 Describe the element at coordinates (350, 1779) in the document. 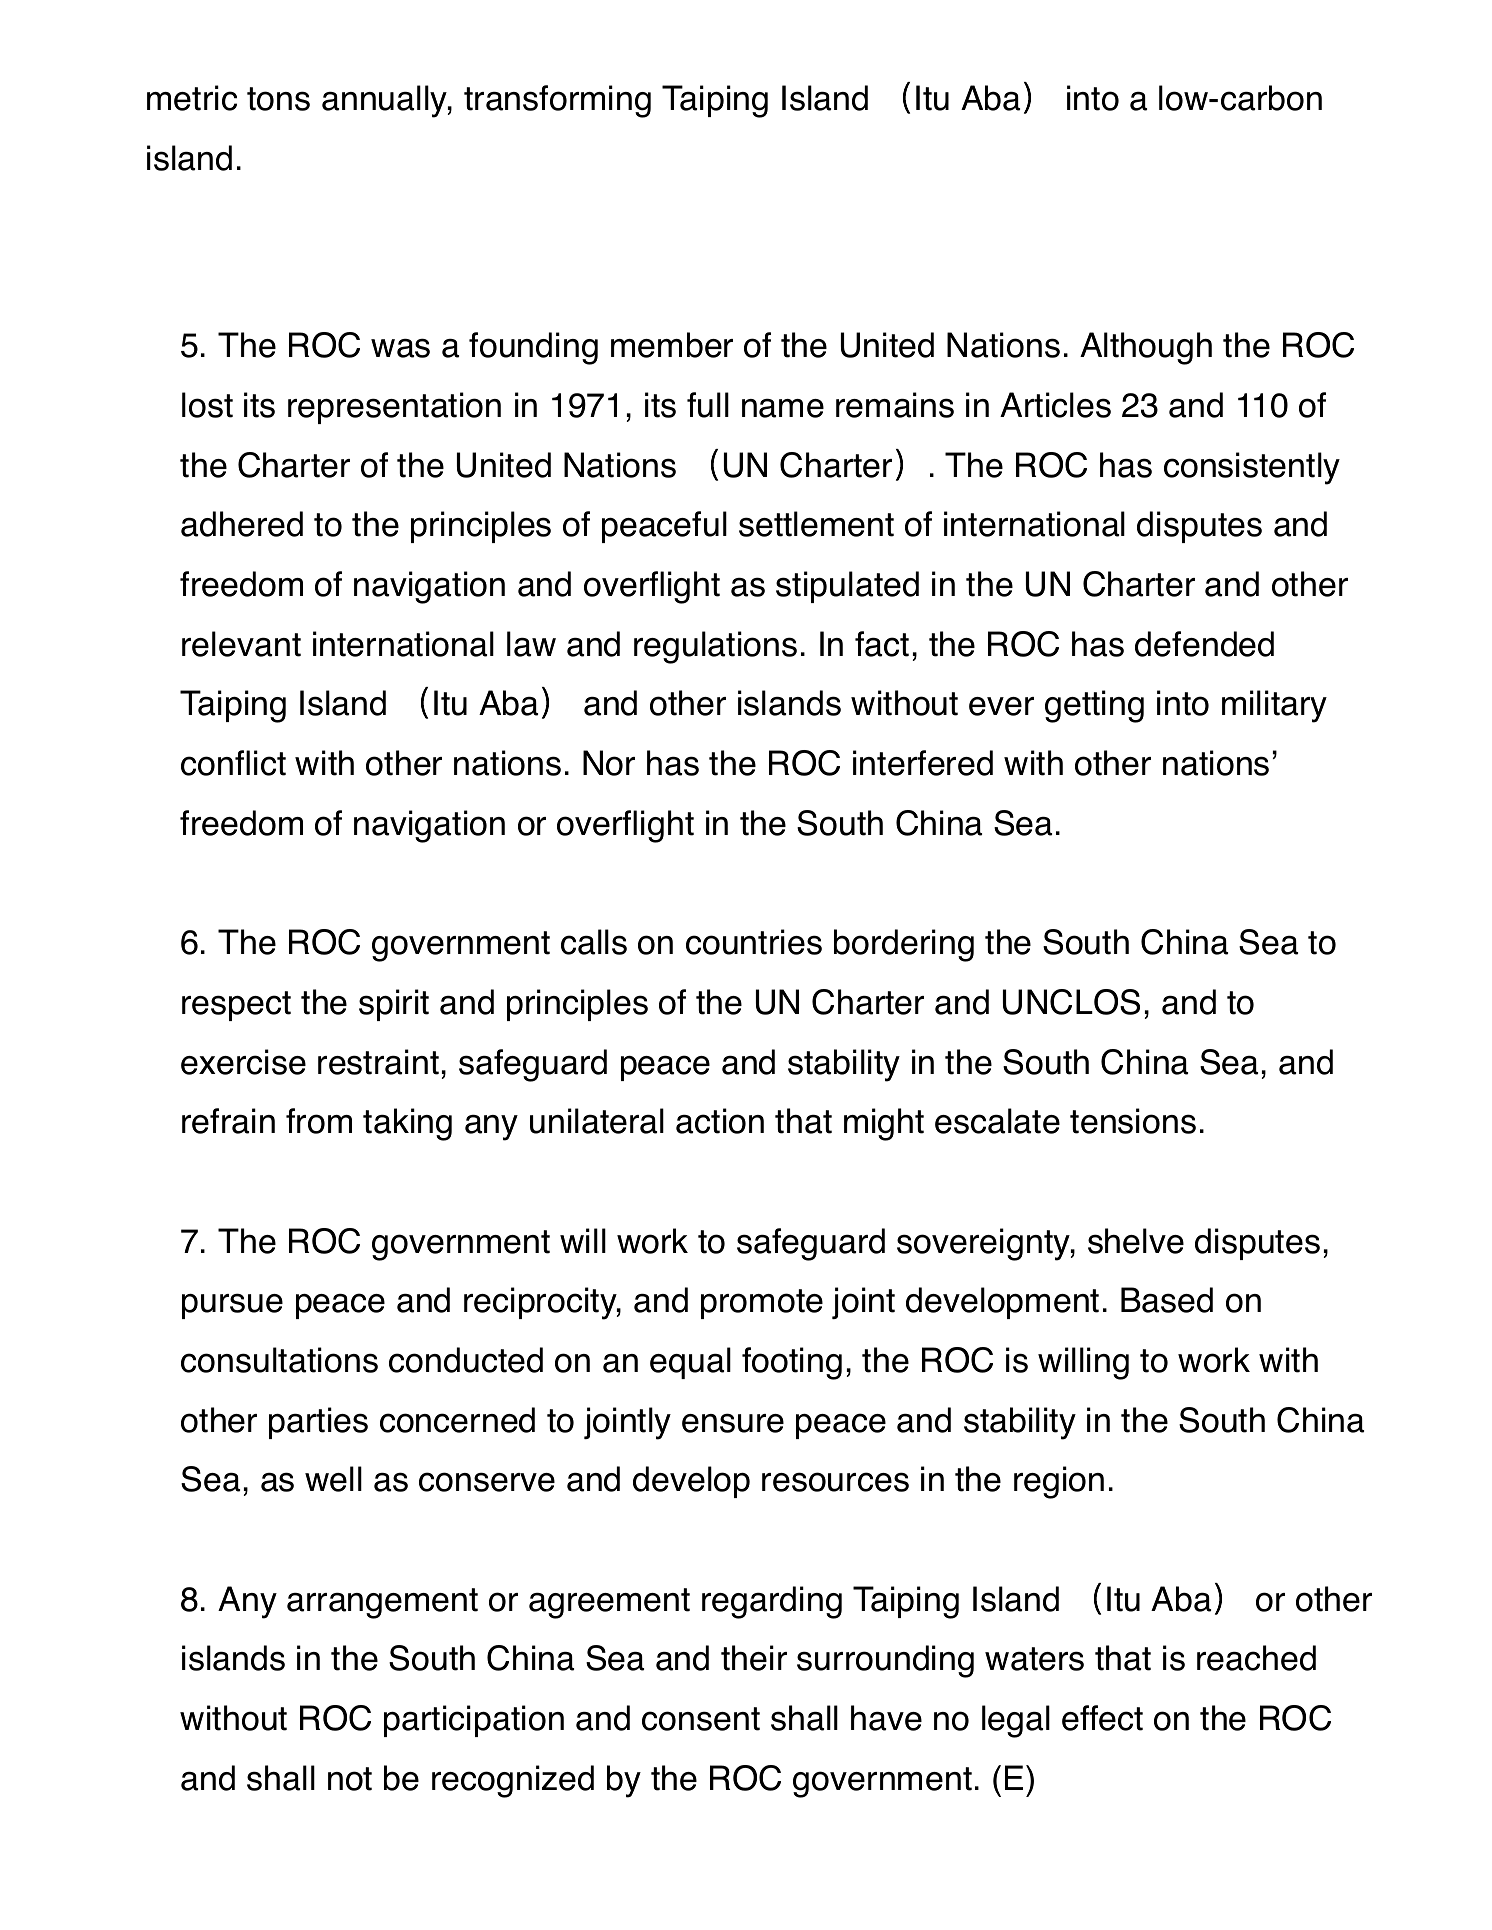

I see `not` at that location.
